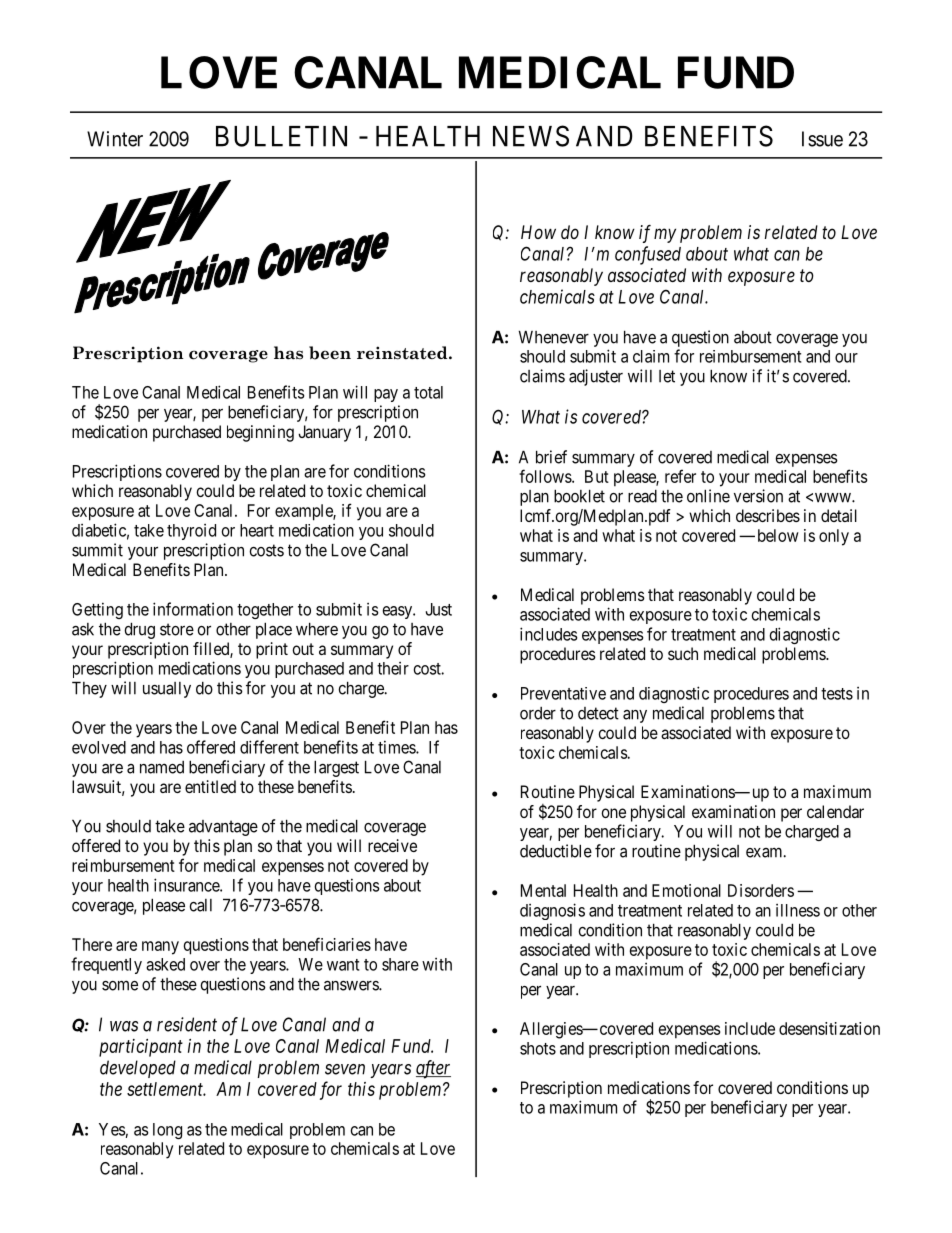  Describe the element at coordinates (393, 668) in the document. I see `their` at that location.
